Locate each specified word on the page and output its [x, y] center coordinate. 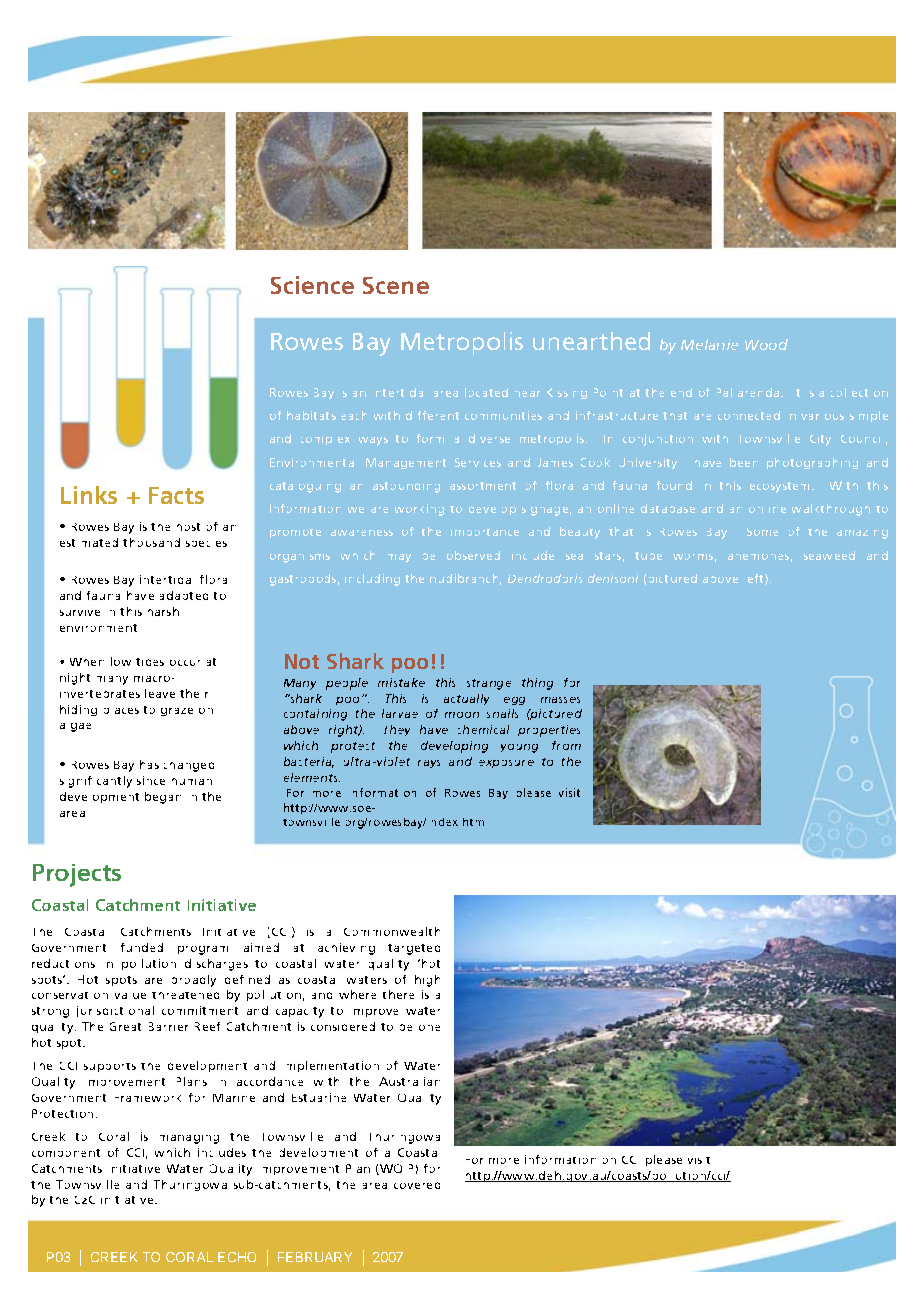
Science [312, 285]
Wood [766, 344]
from [566, 745]
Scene [396, 285]
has [149, 764]
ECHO [237, 1257]
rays [429, 764]
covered [417, 1185]
